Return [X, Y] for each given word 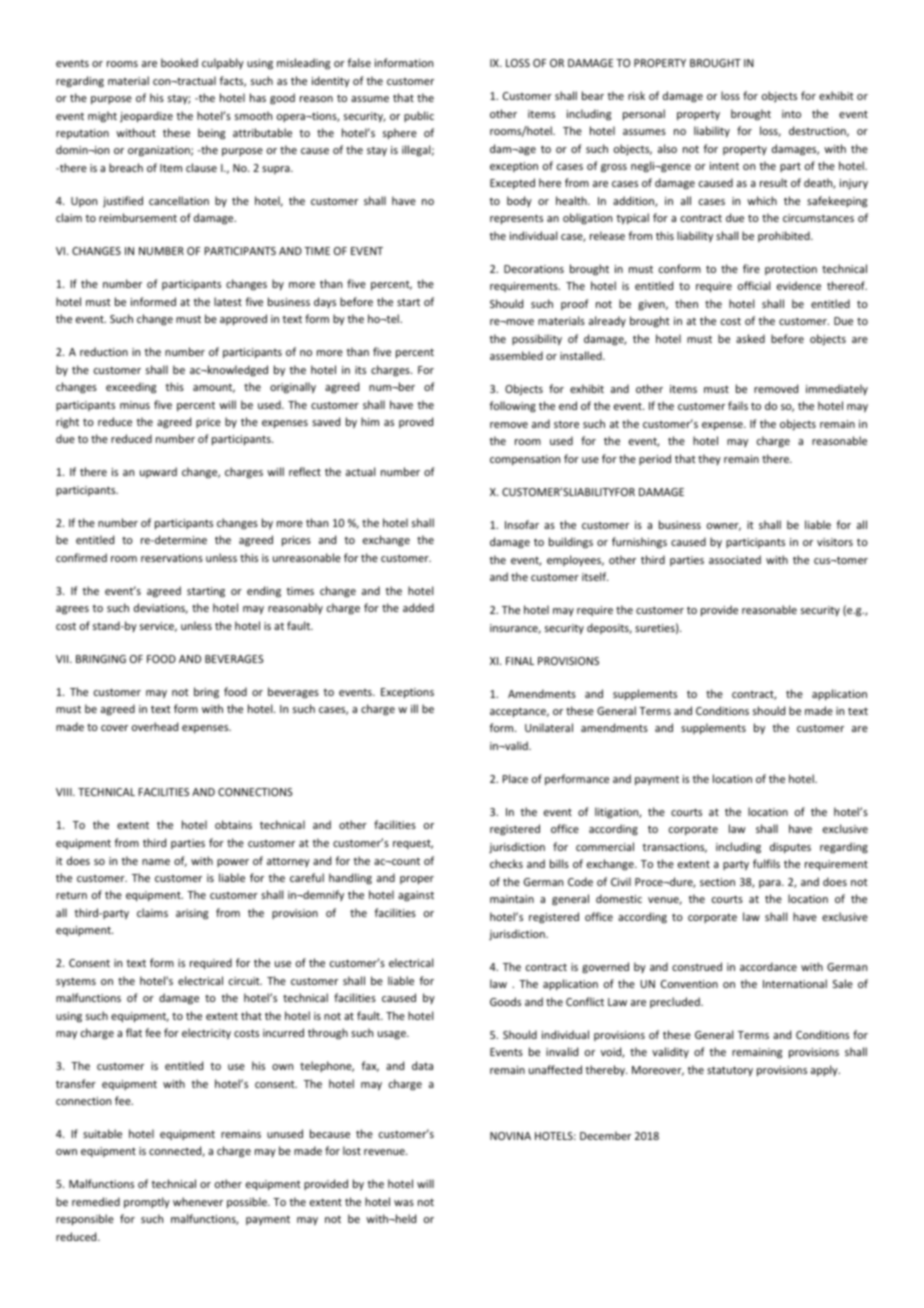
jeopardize [146, 116]
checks [506, 863]
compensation [525, 460]
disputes [790, 847]
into [791, 114]
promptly [147, 1202]
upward [158, 472]
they [709, 459]
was [404, 1203]
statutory [730, 1071]
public [419, 116]
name [156, 862]
